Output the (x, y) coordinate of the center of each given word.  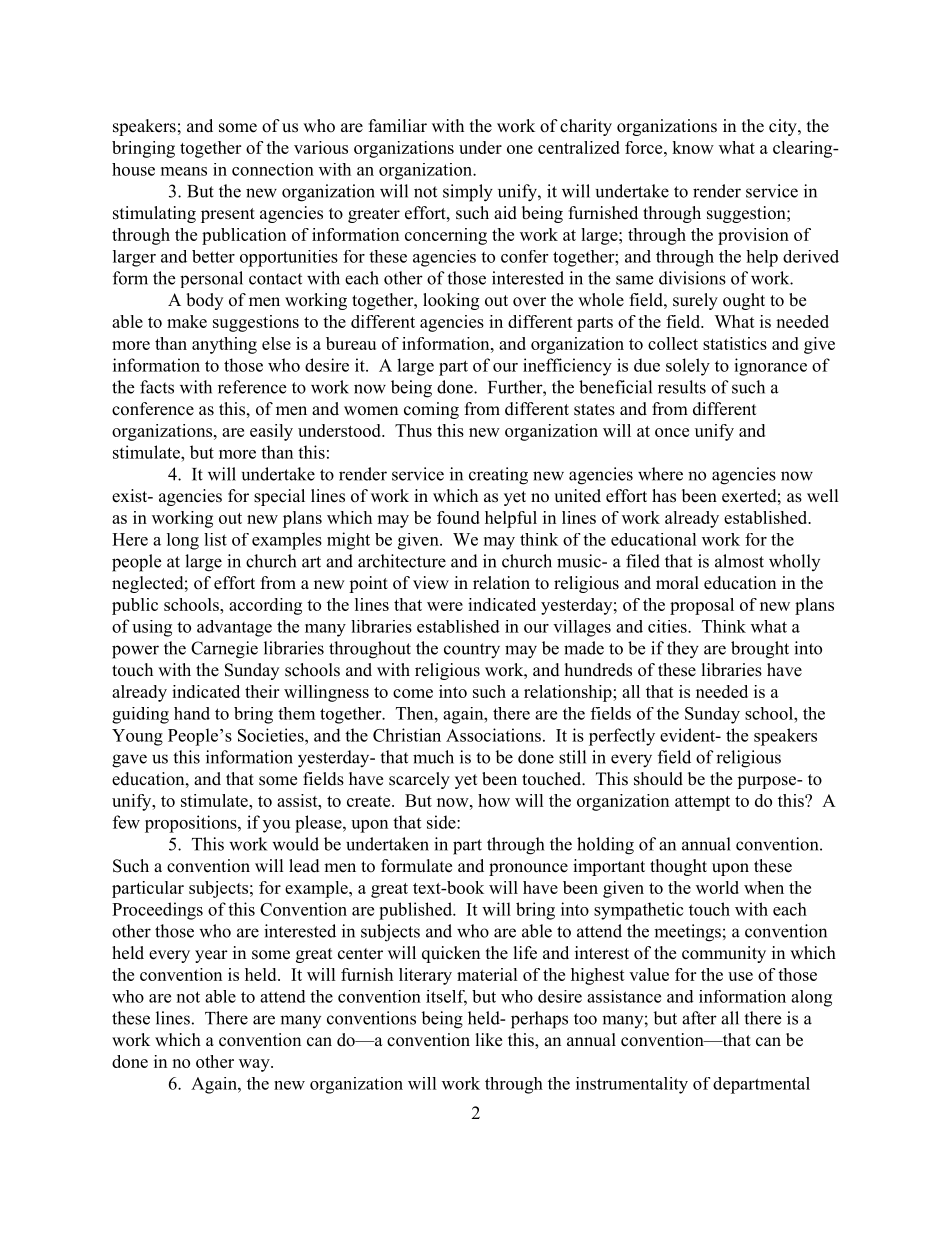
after (699, 1018)
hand (192, 713)
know (693, 147)
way (255, 1065)
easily (271, 432)
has (664, 496)
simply (468, 193)
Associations (493, 735)
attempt (702, 803)
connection (273, 169)
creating (498, 476)
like (489, 1040)
